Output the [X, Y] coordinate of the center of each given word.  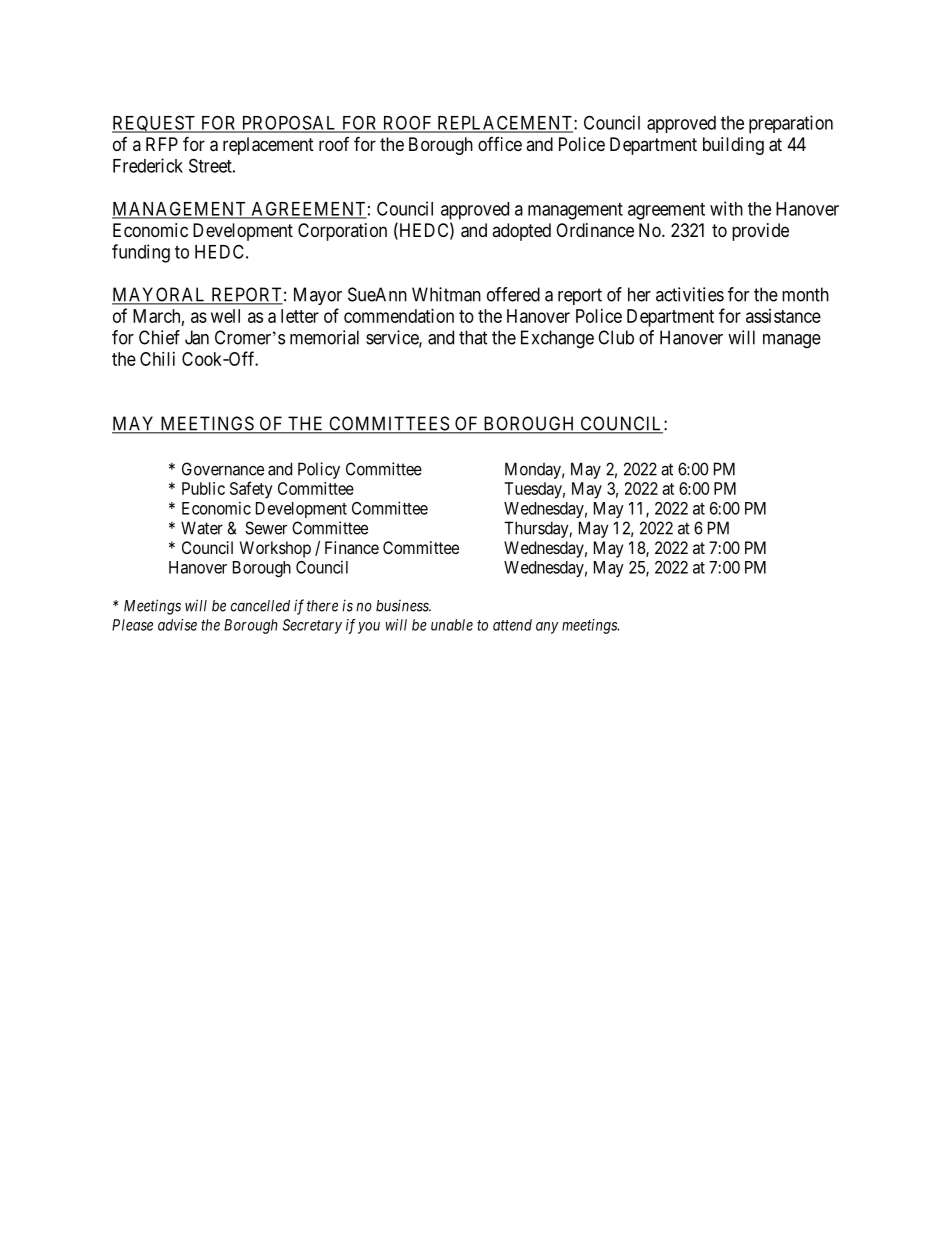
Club [616, 337]
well [225, 316]
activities [690, 294]
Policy [319, 470]
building [733, 146]
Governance [223, 469]
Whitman [446, 294]
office [500, 144]
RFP [162, 144]
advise [177, 625]
